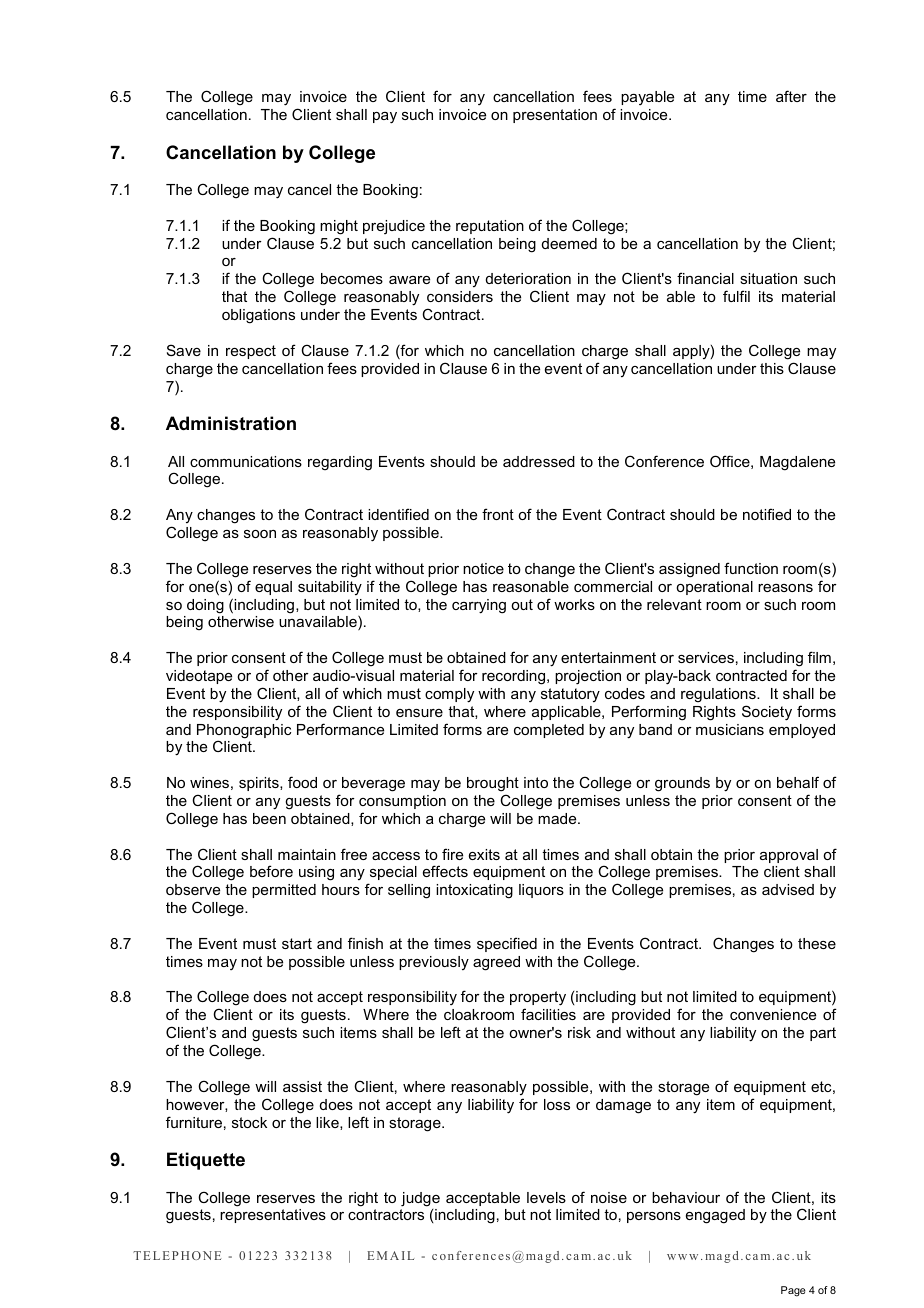 The height and width of the screenshot is (1308, 924). I want to click on agreed, so click(496, 963).
